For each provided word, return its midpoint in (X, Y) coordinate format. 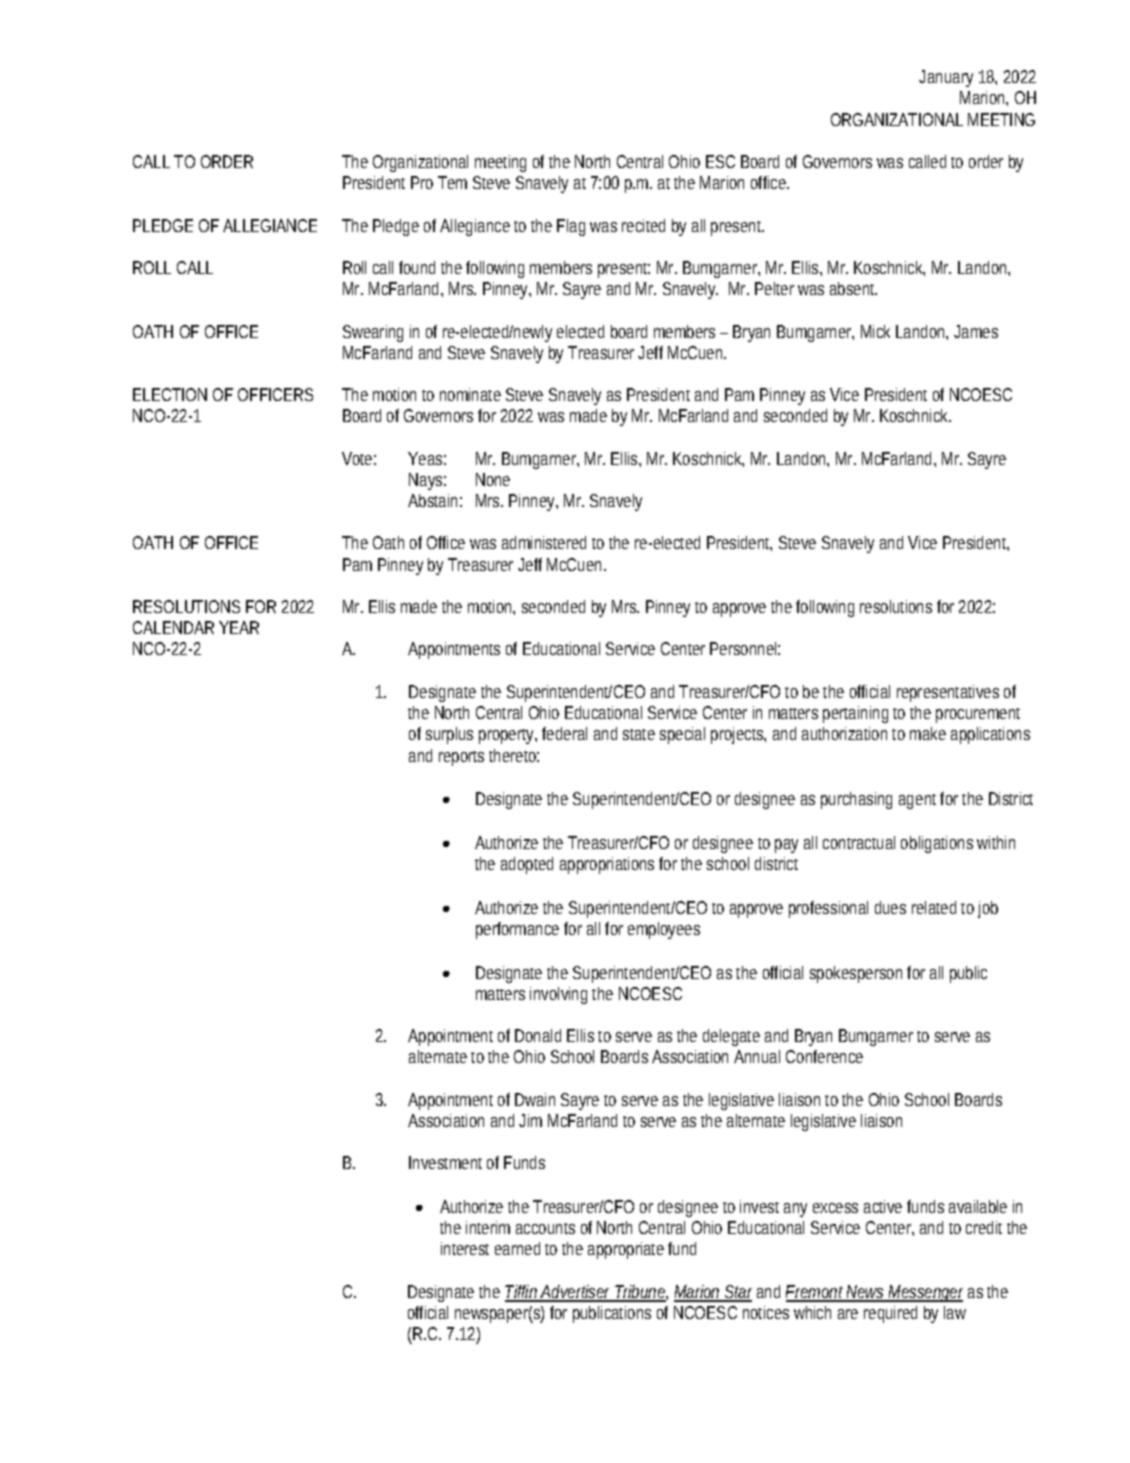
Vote (359, 458)
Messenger (925, 1293)
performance (517, 930)
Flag (571, 227)
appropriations (607, 865)
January (946, 78)
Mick (875, 331)
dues (890, 907)
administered (544, 542)
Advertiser (577, 1293)
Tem (452, 182)
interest (465, 1248)
